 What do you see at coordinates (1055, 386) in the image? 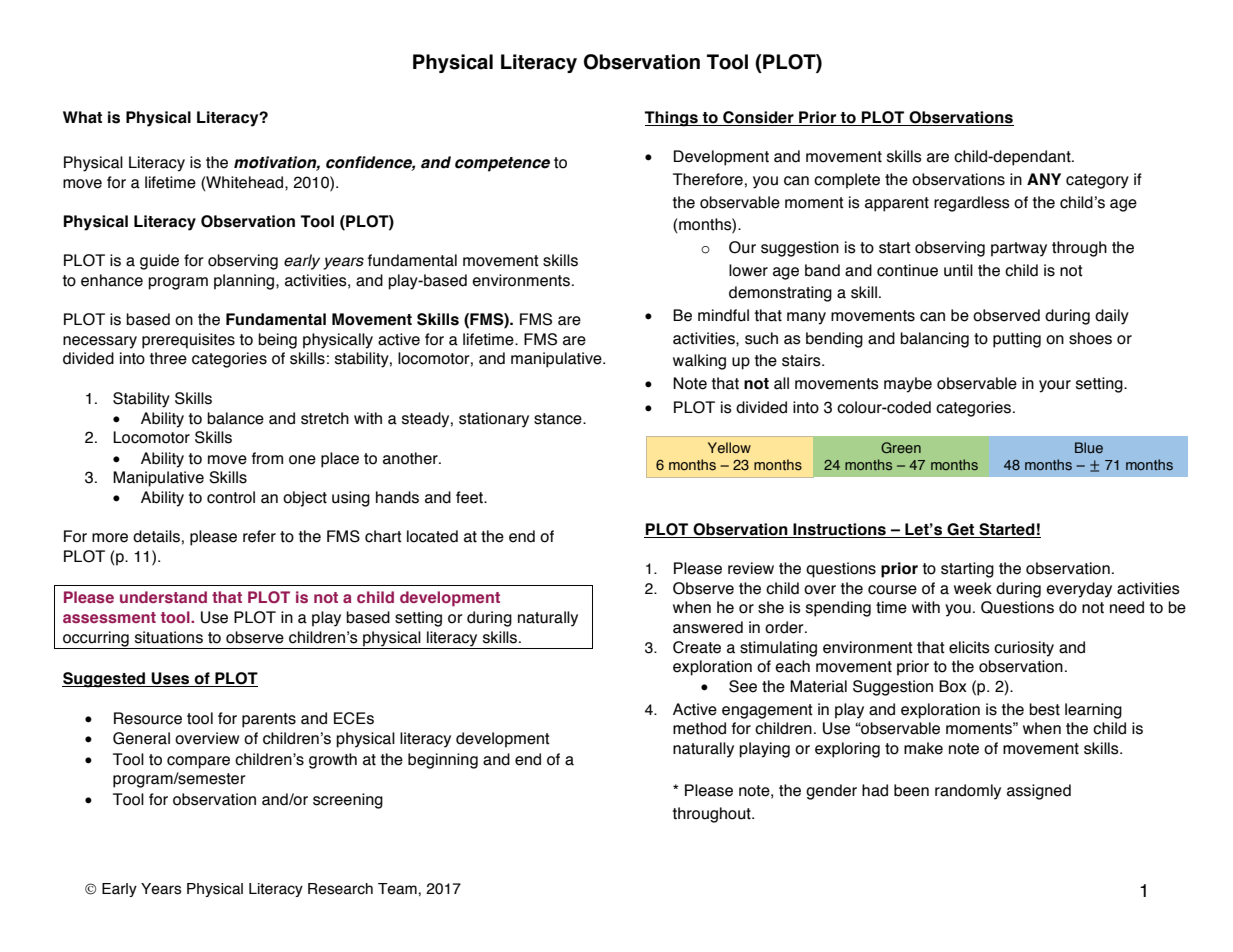
I see `your` at bounding box center [1055, 386].
